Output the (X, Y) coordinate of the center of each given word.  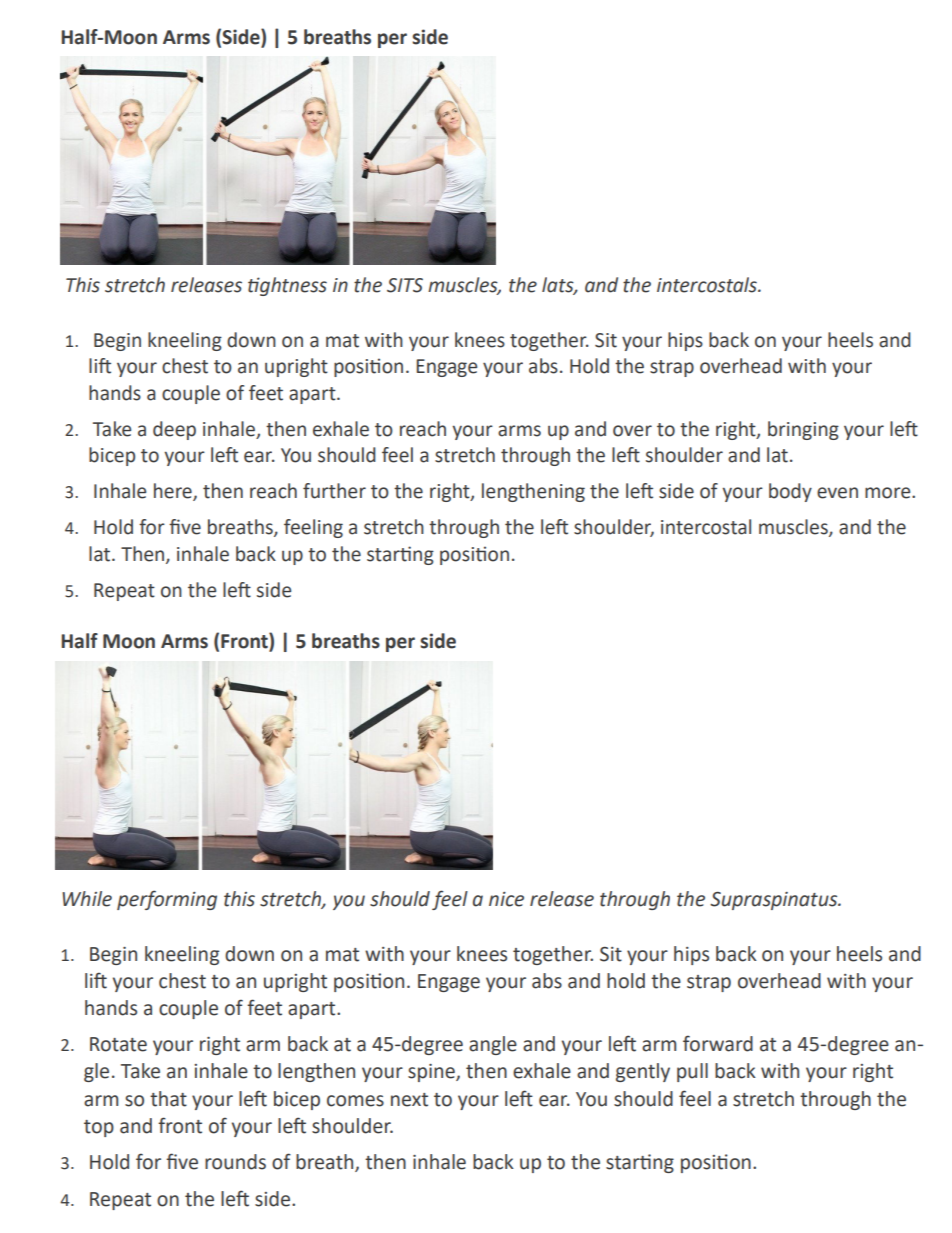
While (87, 899)
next (409, 1100)
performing (167, 900)
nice (506, 899)
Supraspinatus (775, 901)
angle (493, 1045)
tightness (287, 286)
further (334, 491)
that (168, 1099)
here (174, 492)
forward (718, 1043)
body (790, 492)
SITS (405, 285)
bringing (803, 430)
